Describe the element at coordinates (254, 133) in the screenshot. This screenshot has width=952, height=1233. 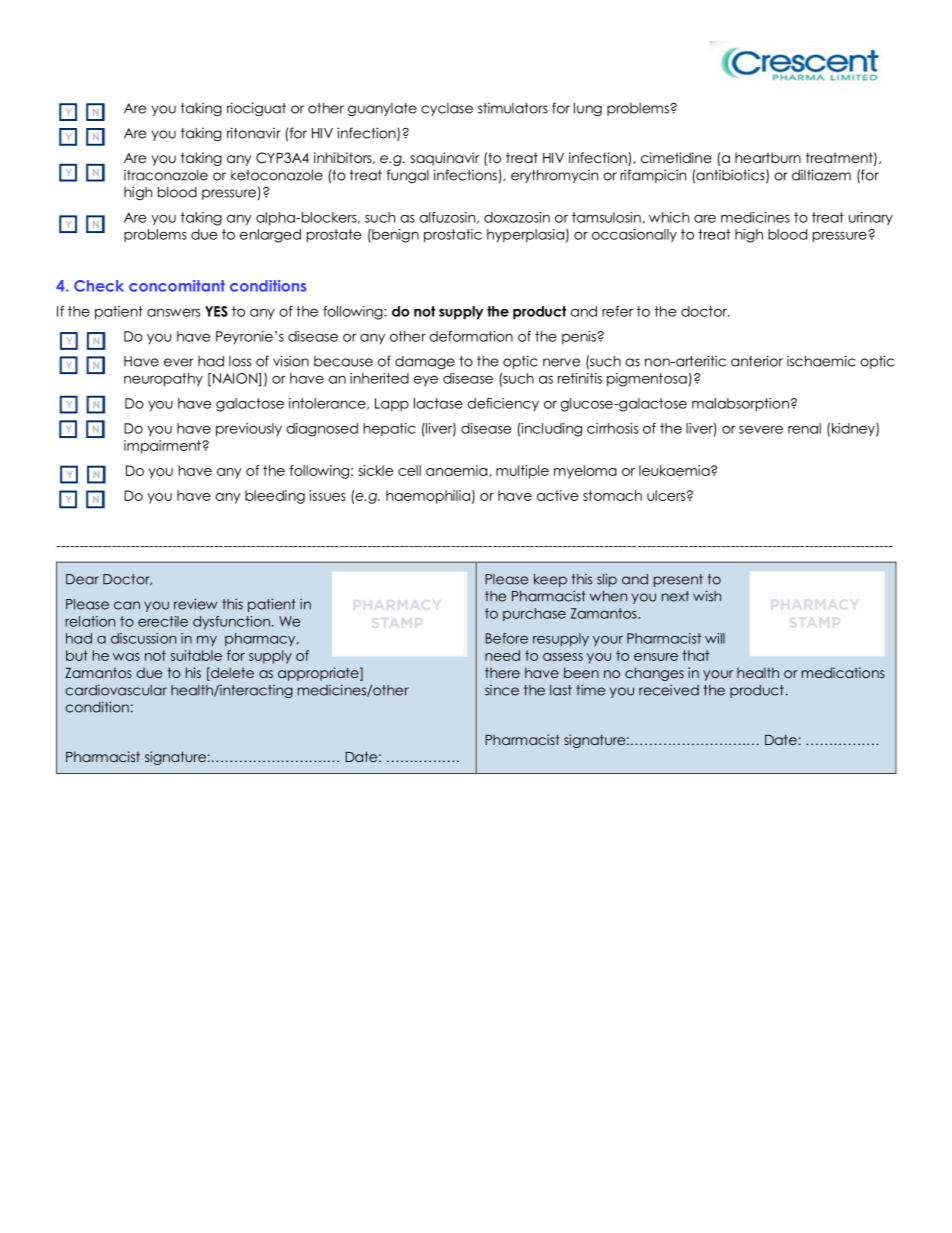
I see `ritonavir` at that location.
